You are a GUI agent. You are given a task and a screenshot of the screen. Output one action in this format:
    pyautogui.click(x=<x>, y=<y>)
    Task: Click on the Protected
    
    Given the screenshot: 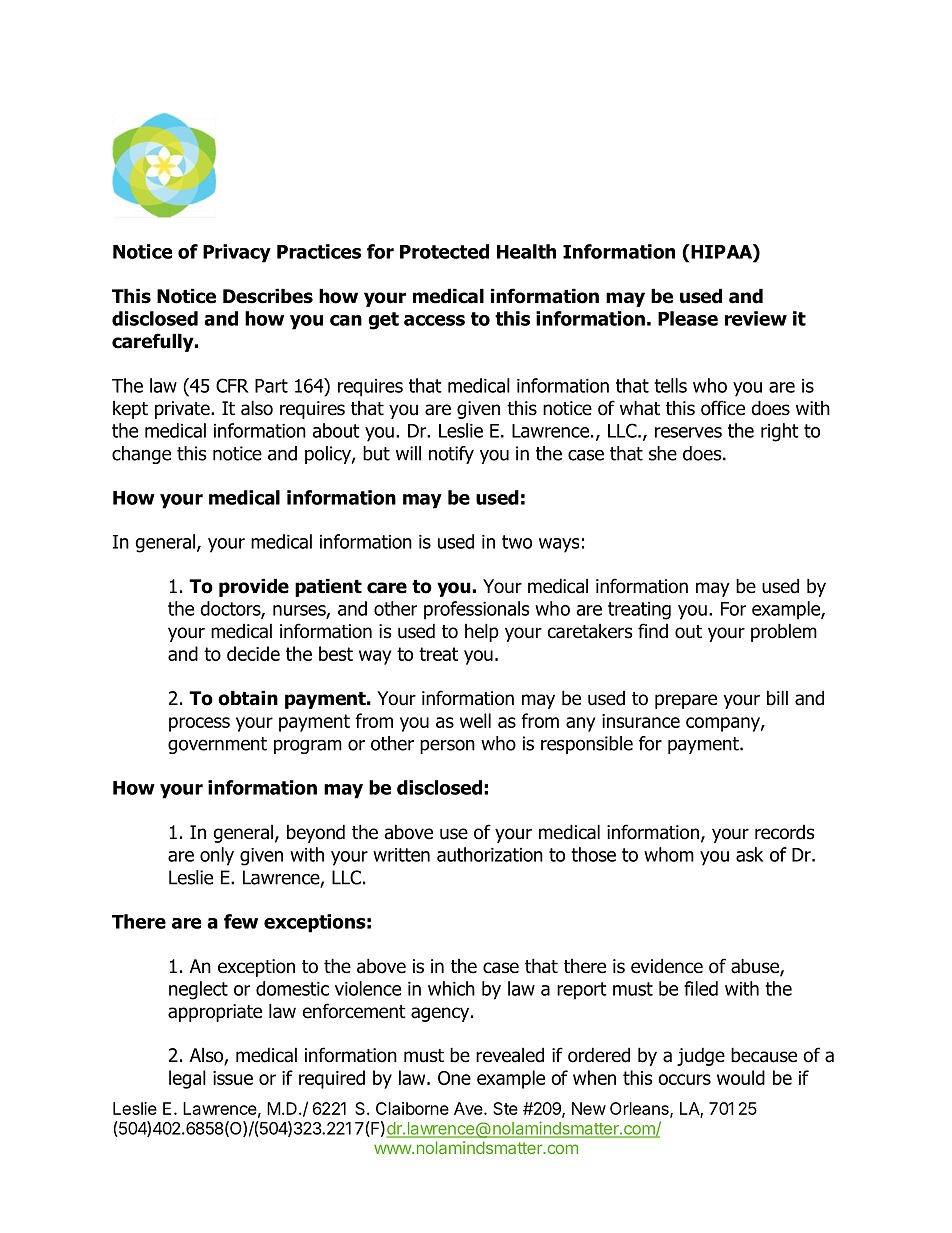 What is the action you would take?
    pyautogui.click(x=444, y=251)
